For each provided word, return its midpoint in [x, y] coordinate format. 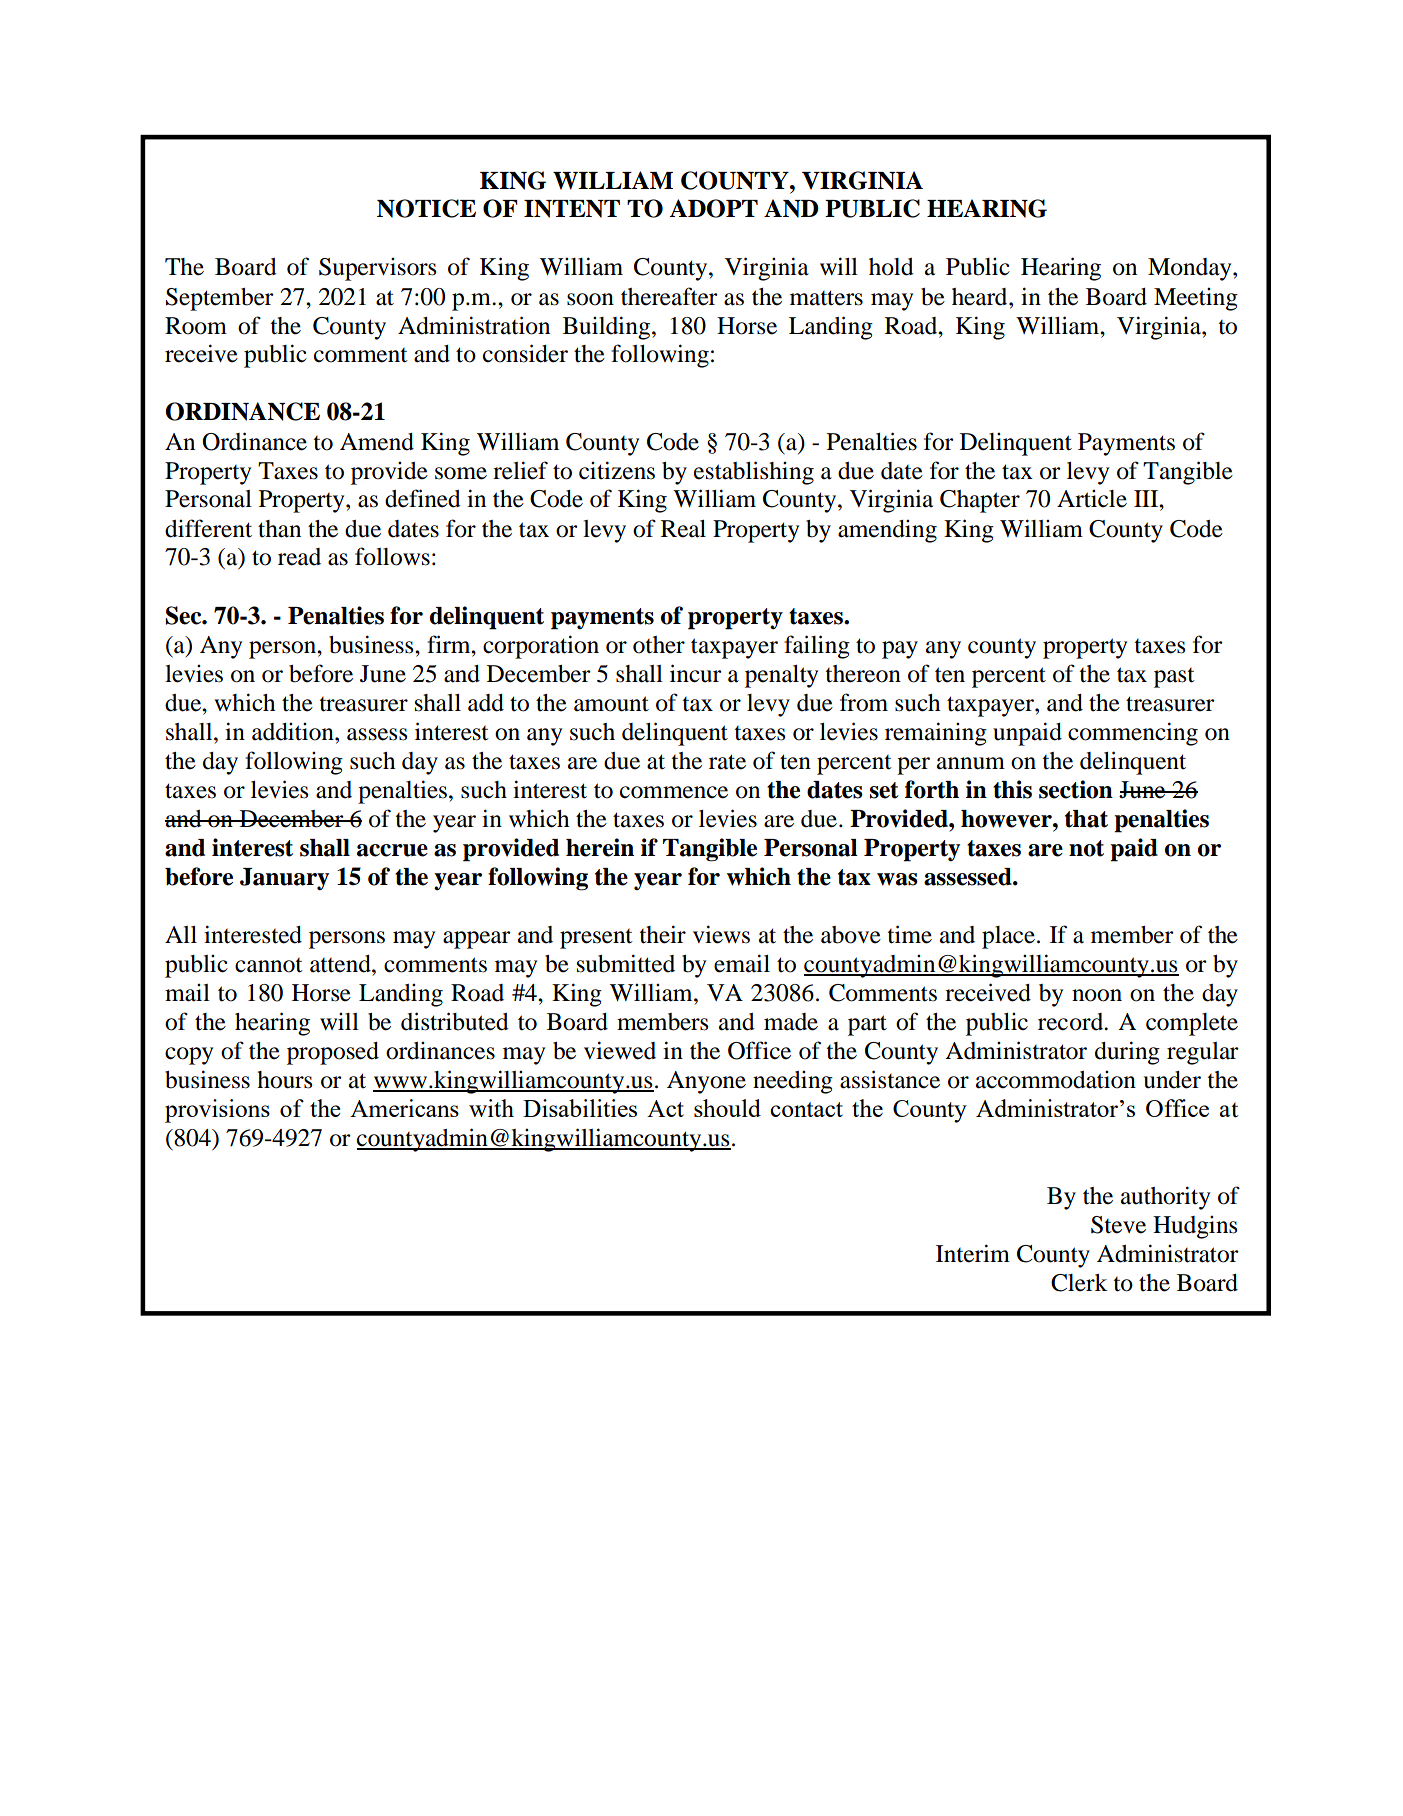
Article [1092, 499]
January [284, 879]
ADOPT [713, 208]
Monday [1191, 269]
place [1008, 937]
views [721, 934]
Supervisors [378, 269]
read [299, 557]
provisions [217, 1111]
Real [683, 529]
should [727, 1108]
